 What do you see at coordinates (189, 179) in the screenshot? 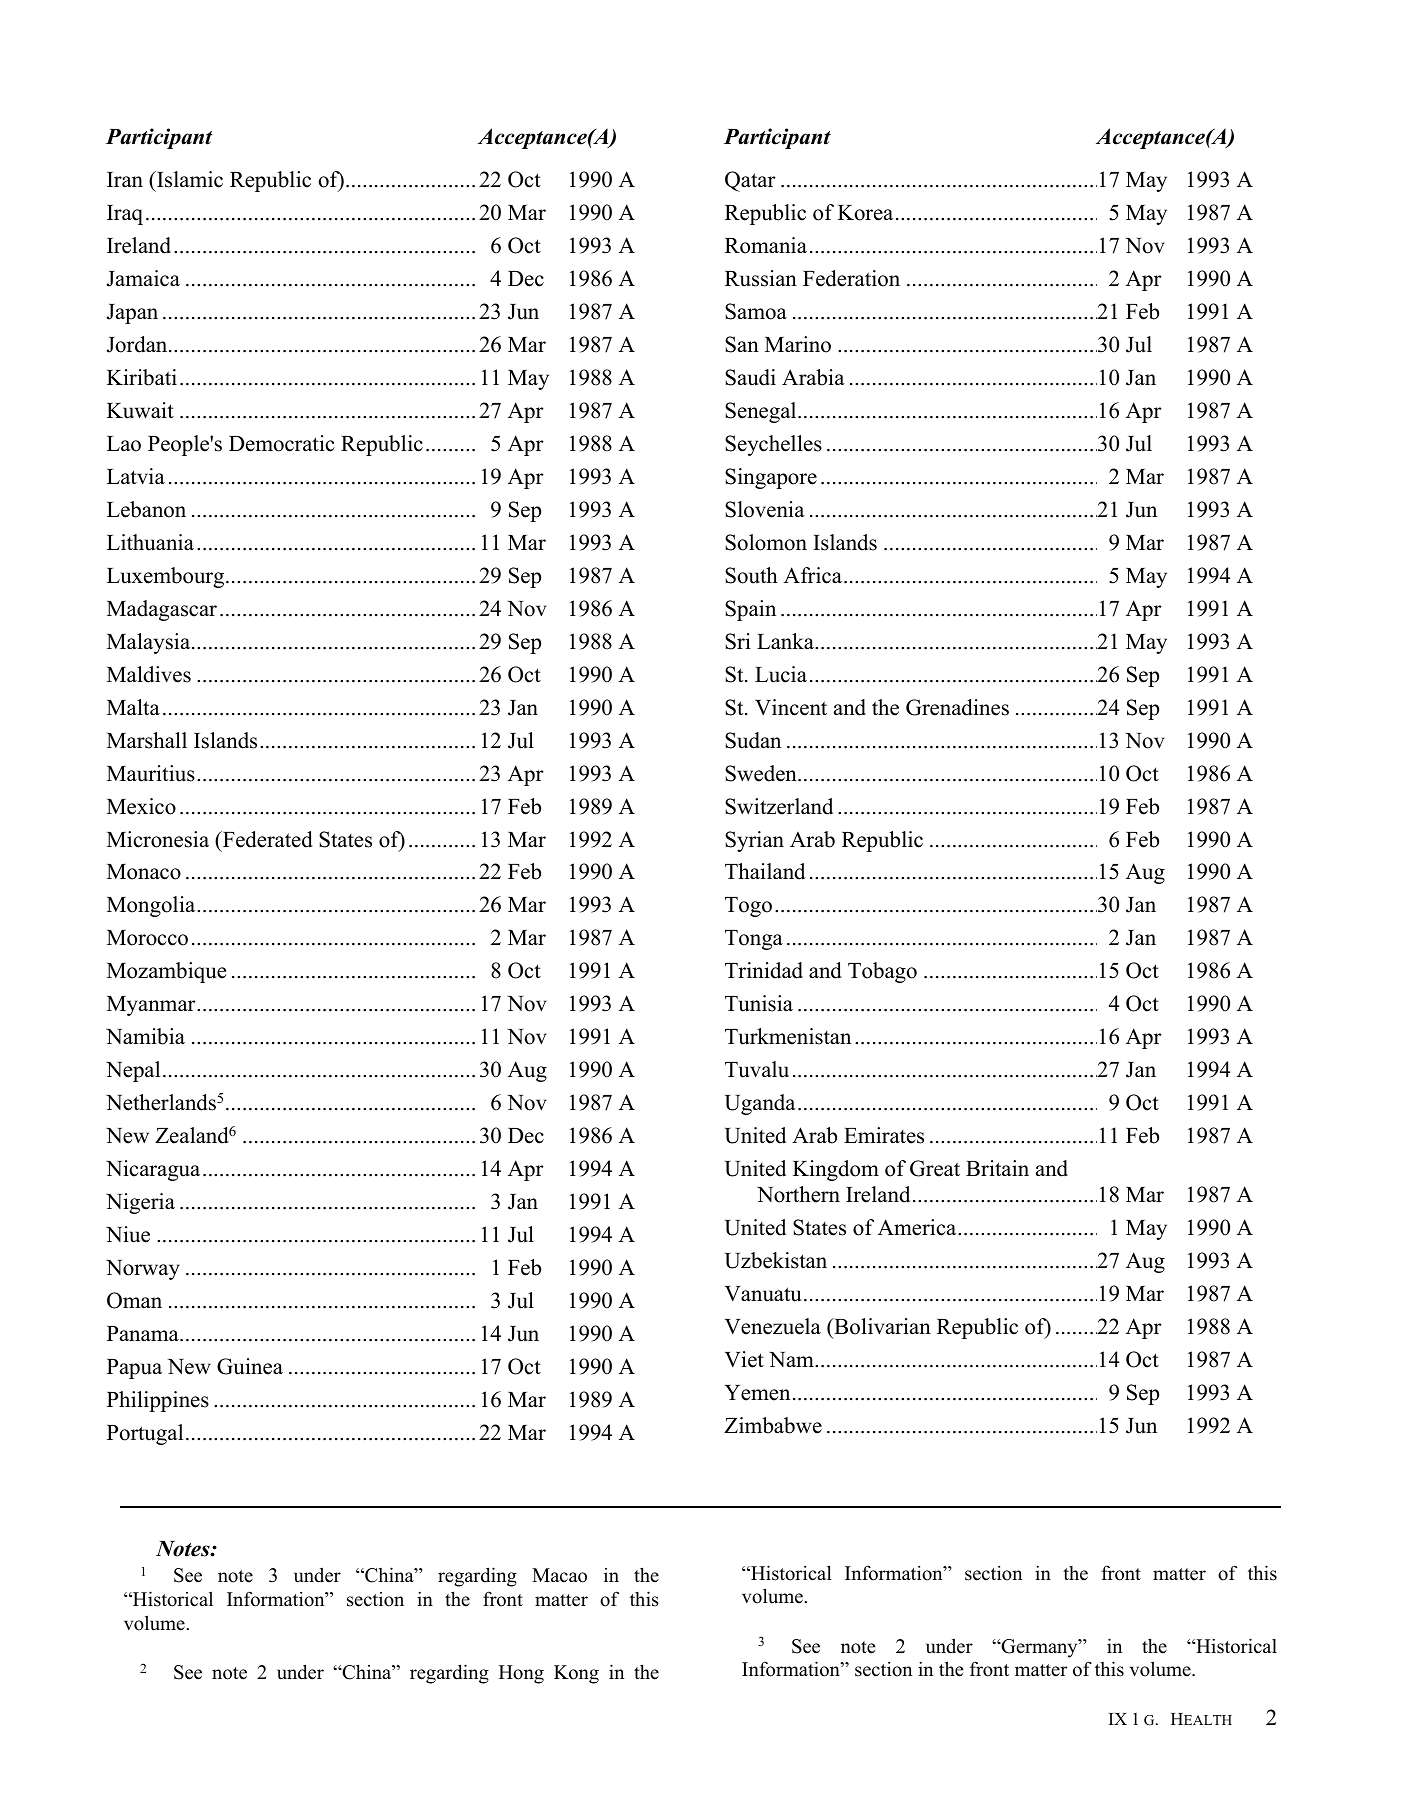
I see `Islamic` at bounding box center [189, 179].
